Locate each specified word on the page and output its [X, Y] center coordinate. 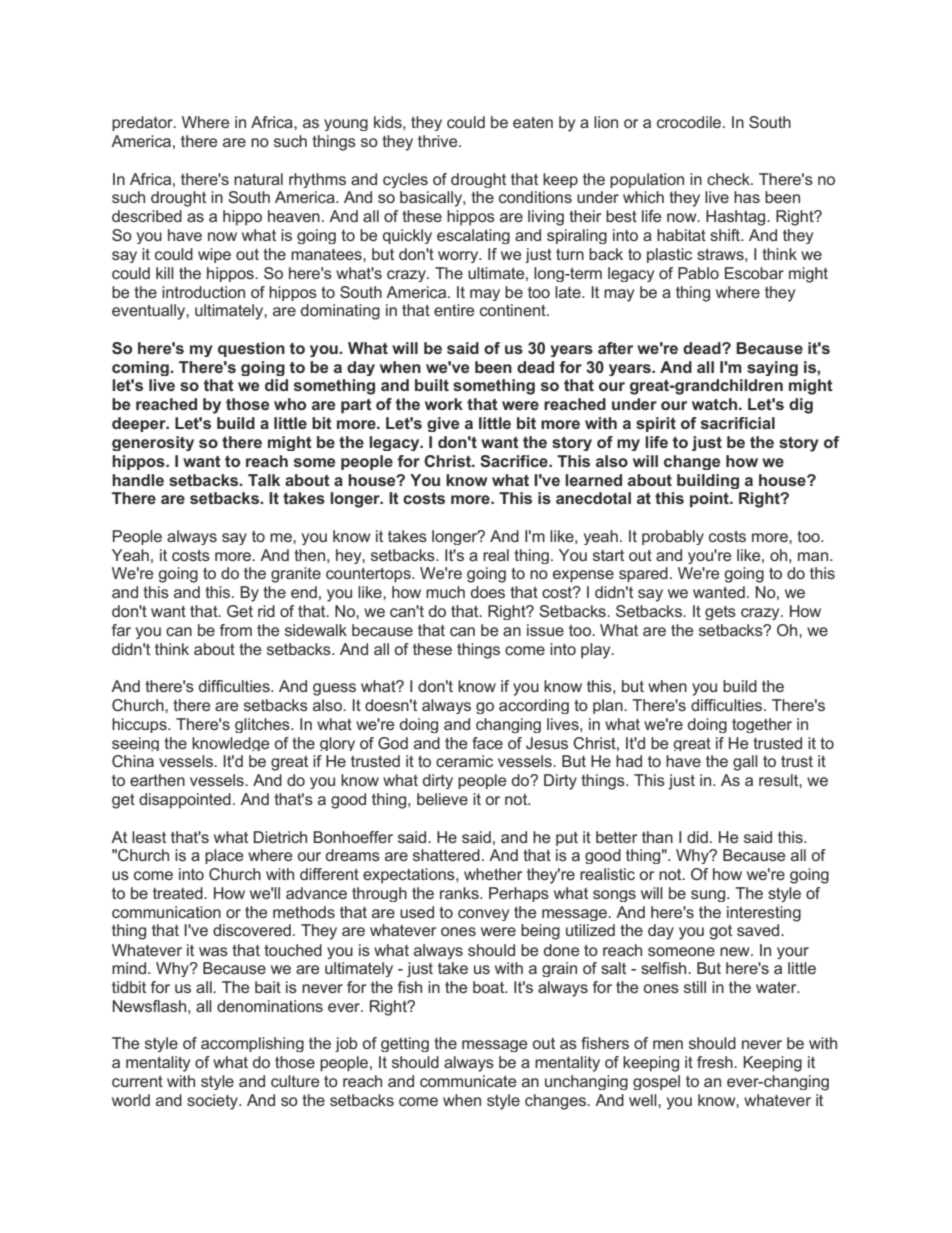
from [236, 630]
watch [716, 404]
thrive [439, 141]
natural [258, 179]
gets [720, 613]
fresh [716, 1062]
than [657, 837]
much [445, 592]
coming [141, 368]
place [224, 856]
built [432, 385]
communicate [468, 1081]
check [729, 179]
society [213, 1102]
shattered [446, 855]
